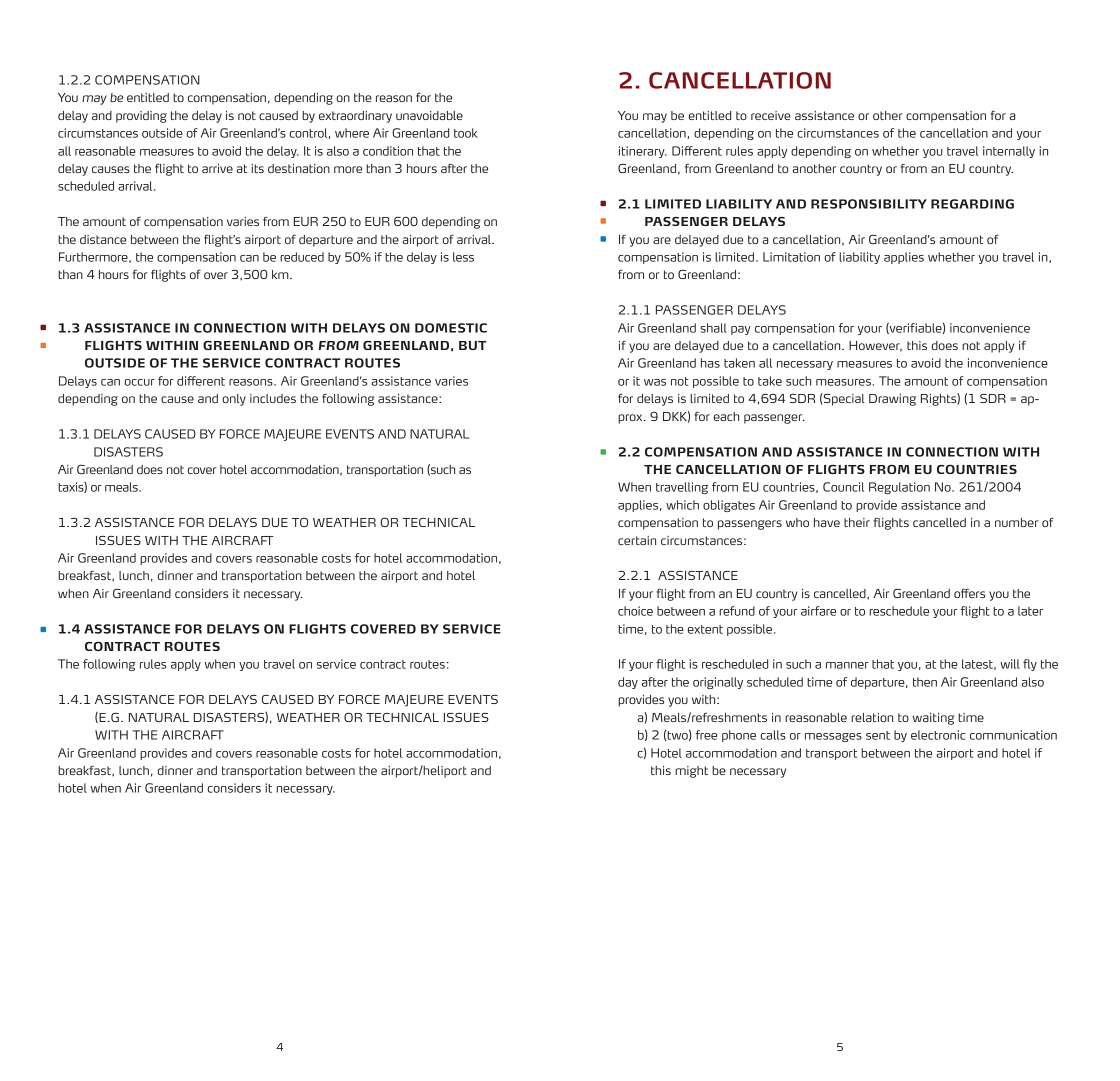 The width and height of the page is (1120, 1081). What do you see at coordinates (141, 117) in the page?
I see `providing` at bounding box center [141, 117].
